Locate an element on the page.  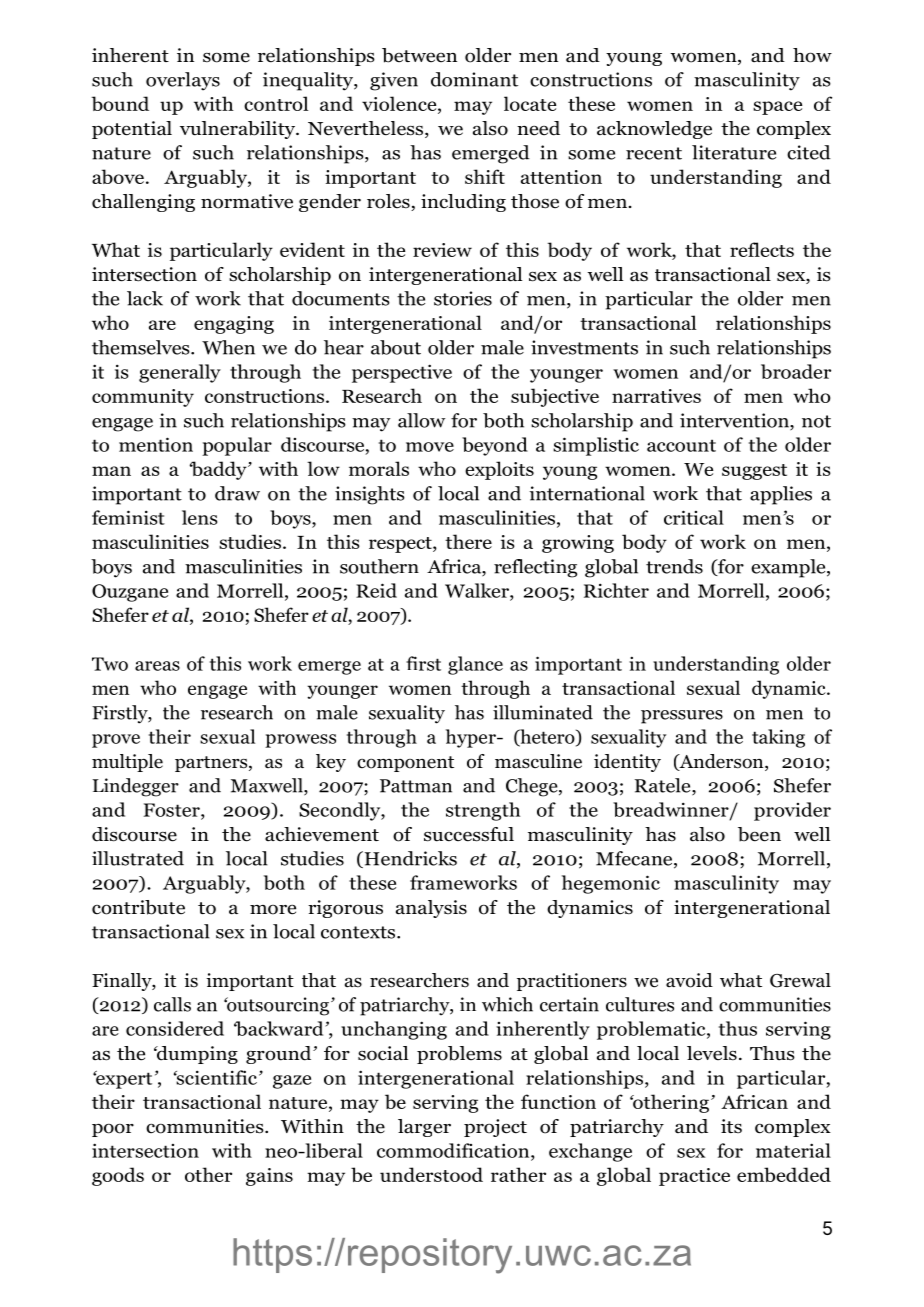
poor is located at coordinates (113, 1130).
